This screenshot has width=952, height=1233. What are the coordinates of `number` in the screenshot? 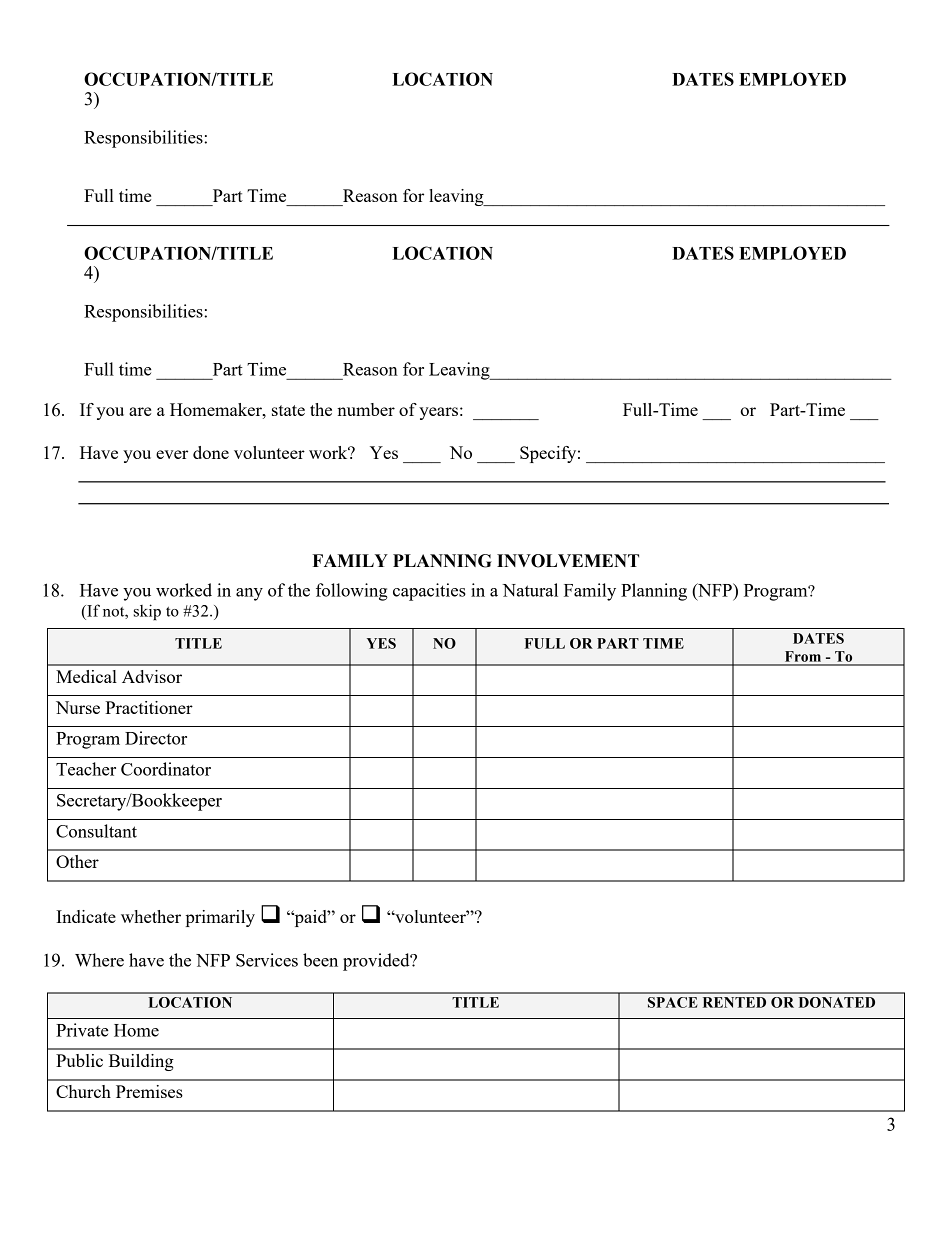 It's located at (366, 409).
